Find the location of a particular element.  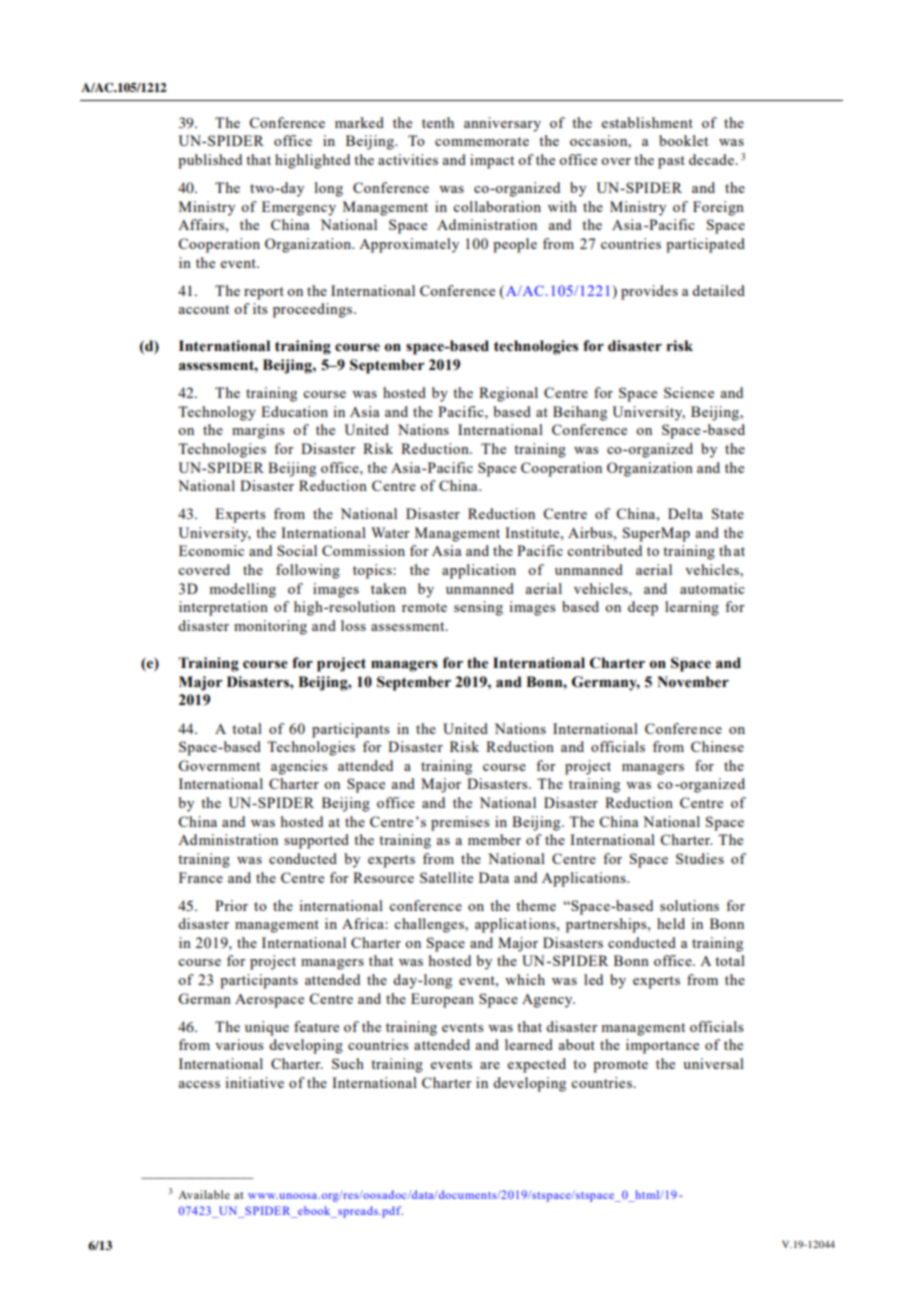

Prior is located at coordinates (231, 905).
